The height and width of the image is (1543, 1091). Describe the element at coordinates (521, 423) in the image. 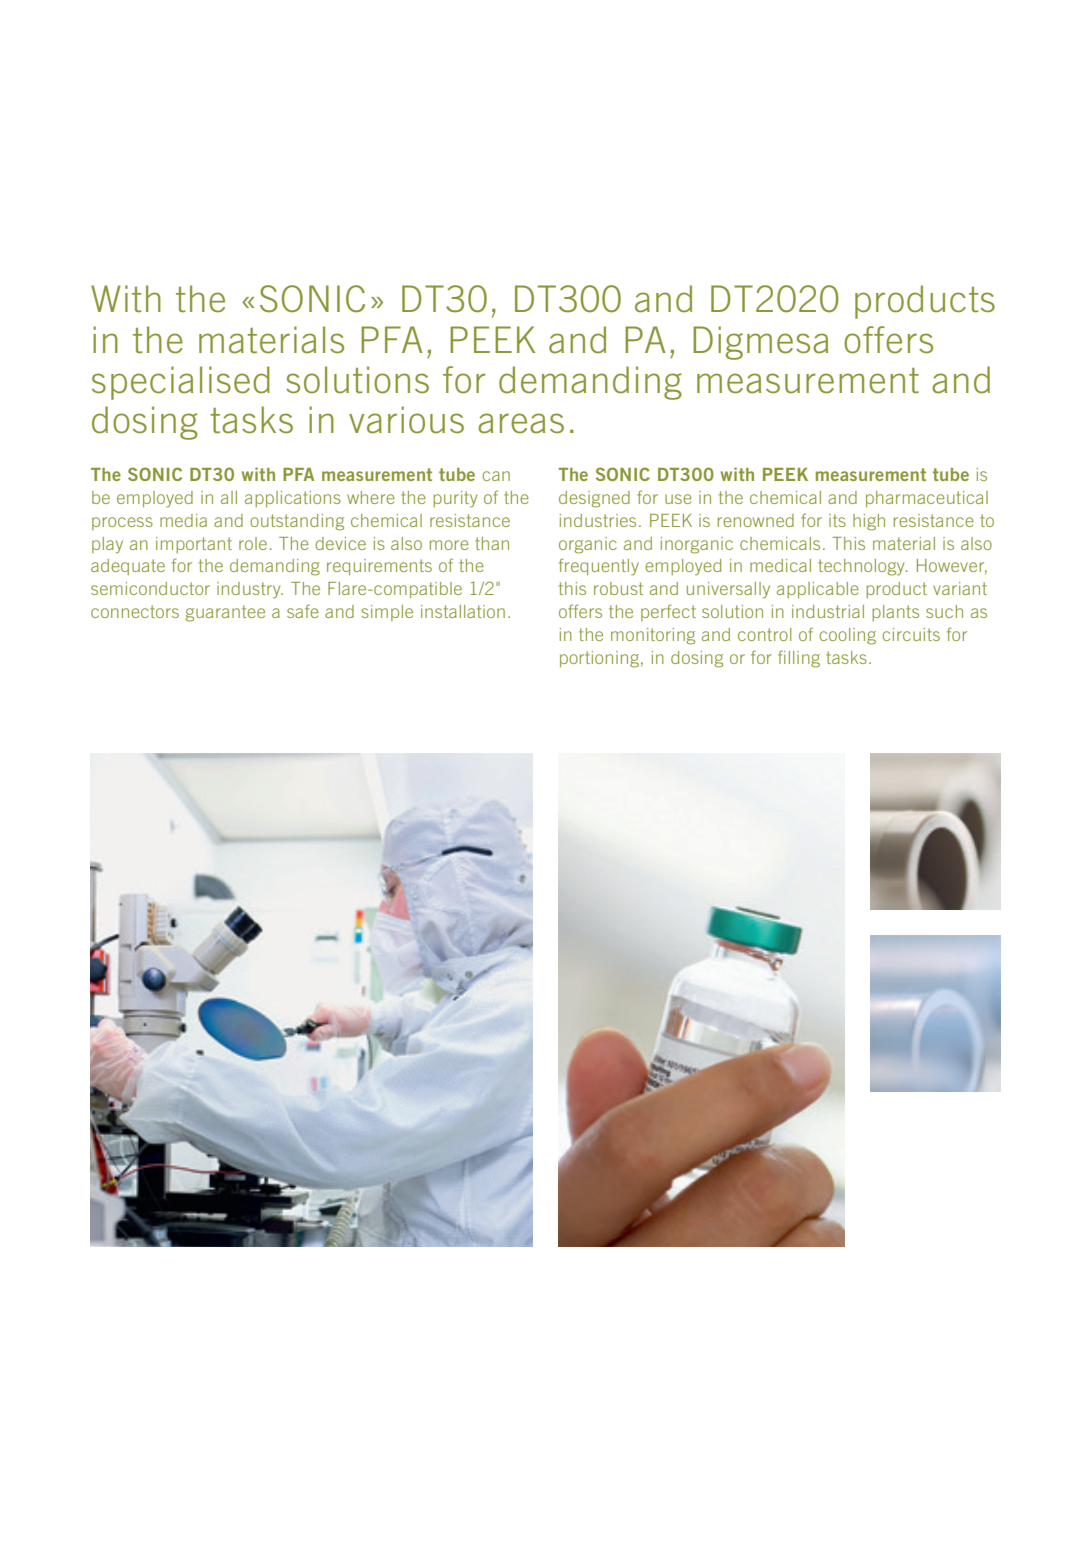

I see `areas` at that location.
